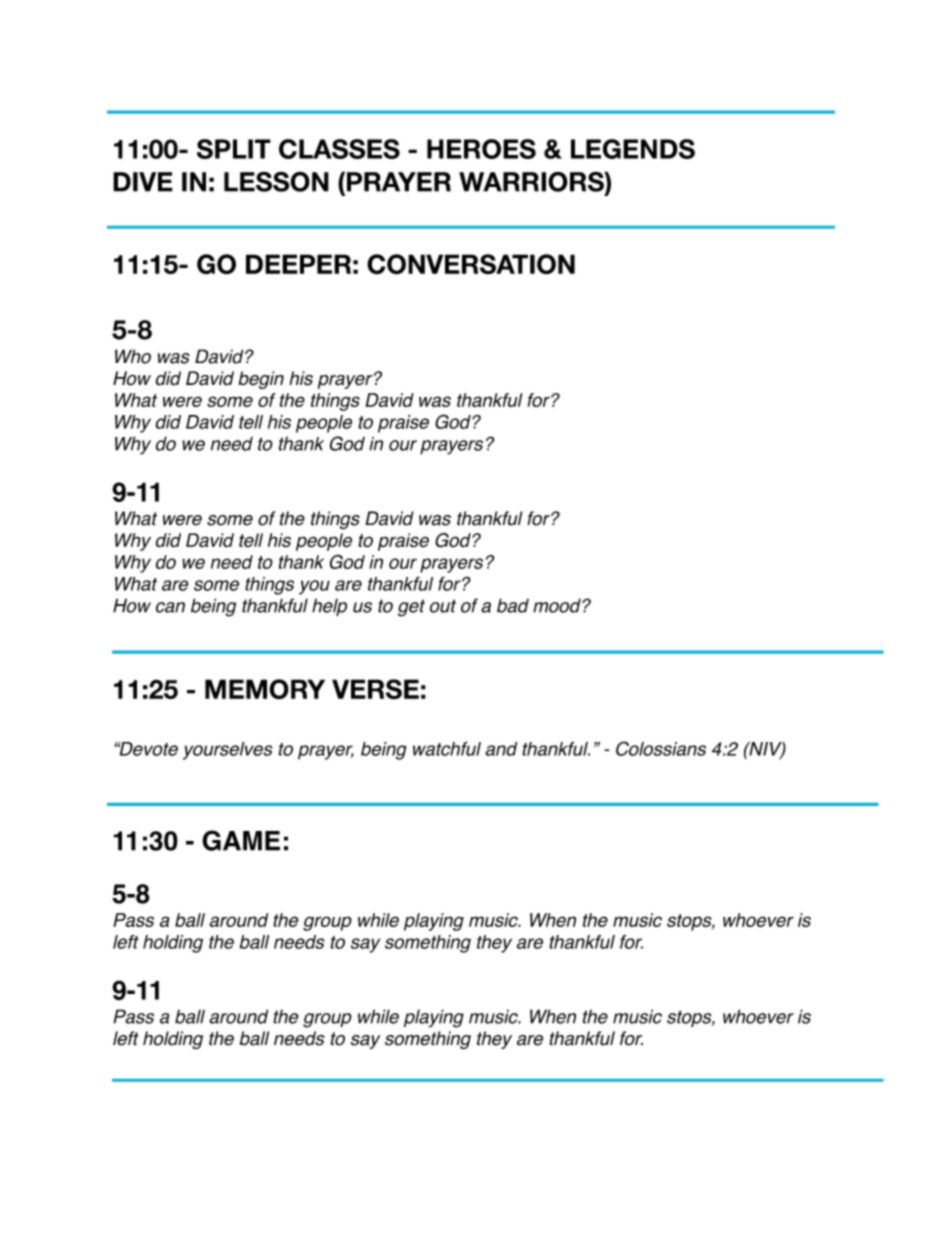  Describe the element at coordinates (143, 182) in the page. I see `DIVE` at that location.
